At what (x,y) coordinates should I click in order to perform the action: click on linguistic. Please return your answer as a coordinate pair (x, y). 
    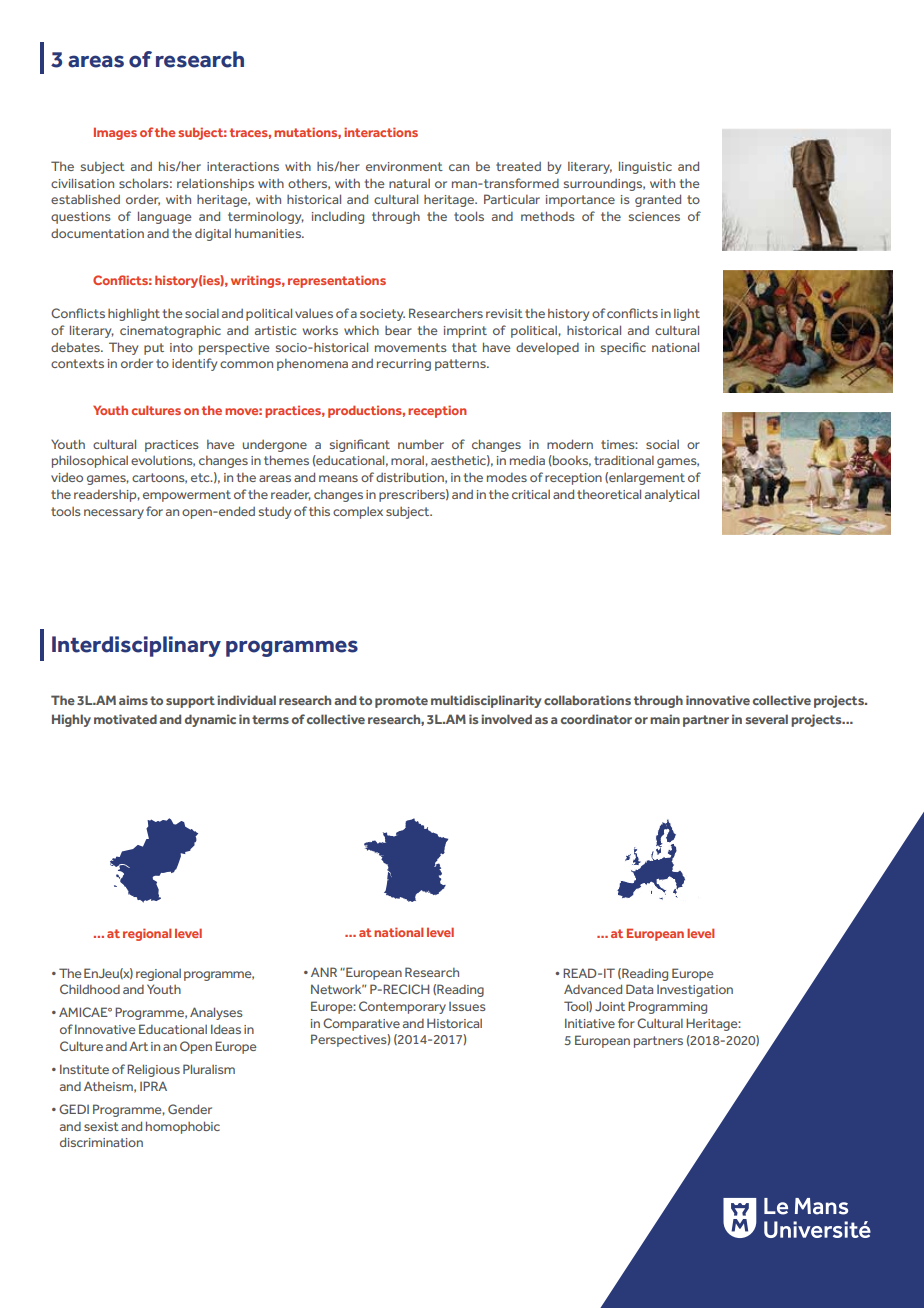
    Looking at the image, I should click on (645, 167).
